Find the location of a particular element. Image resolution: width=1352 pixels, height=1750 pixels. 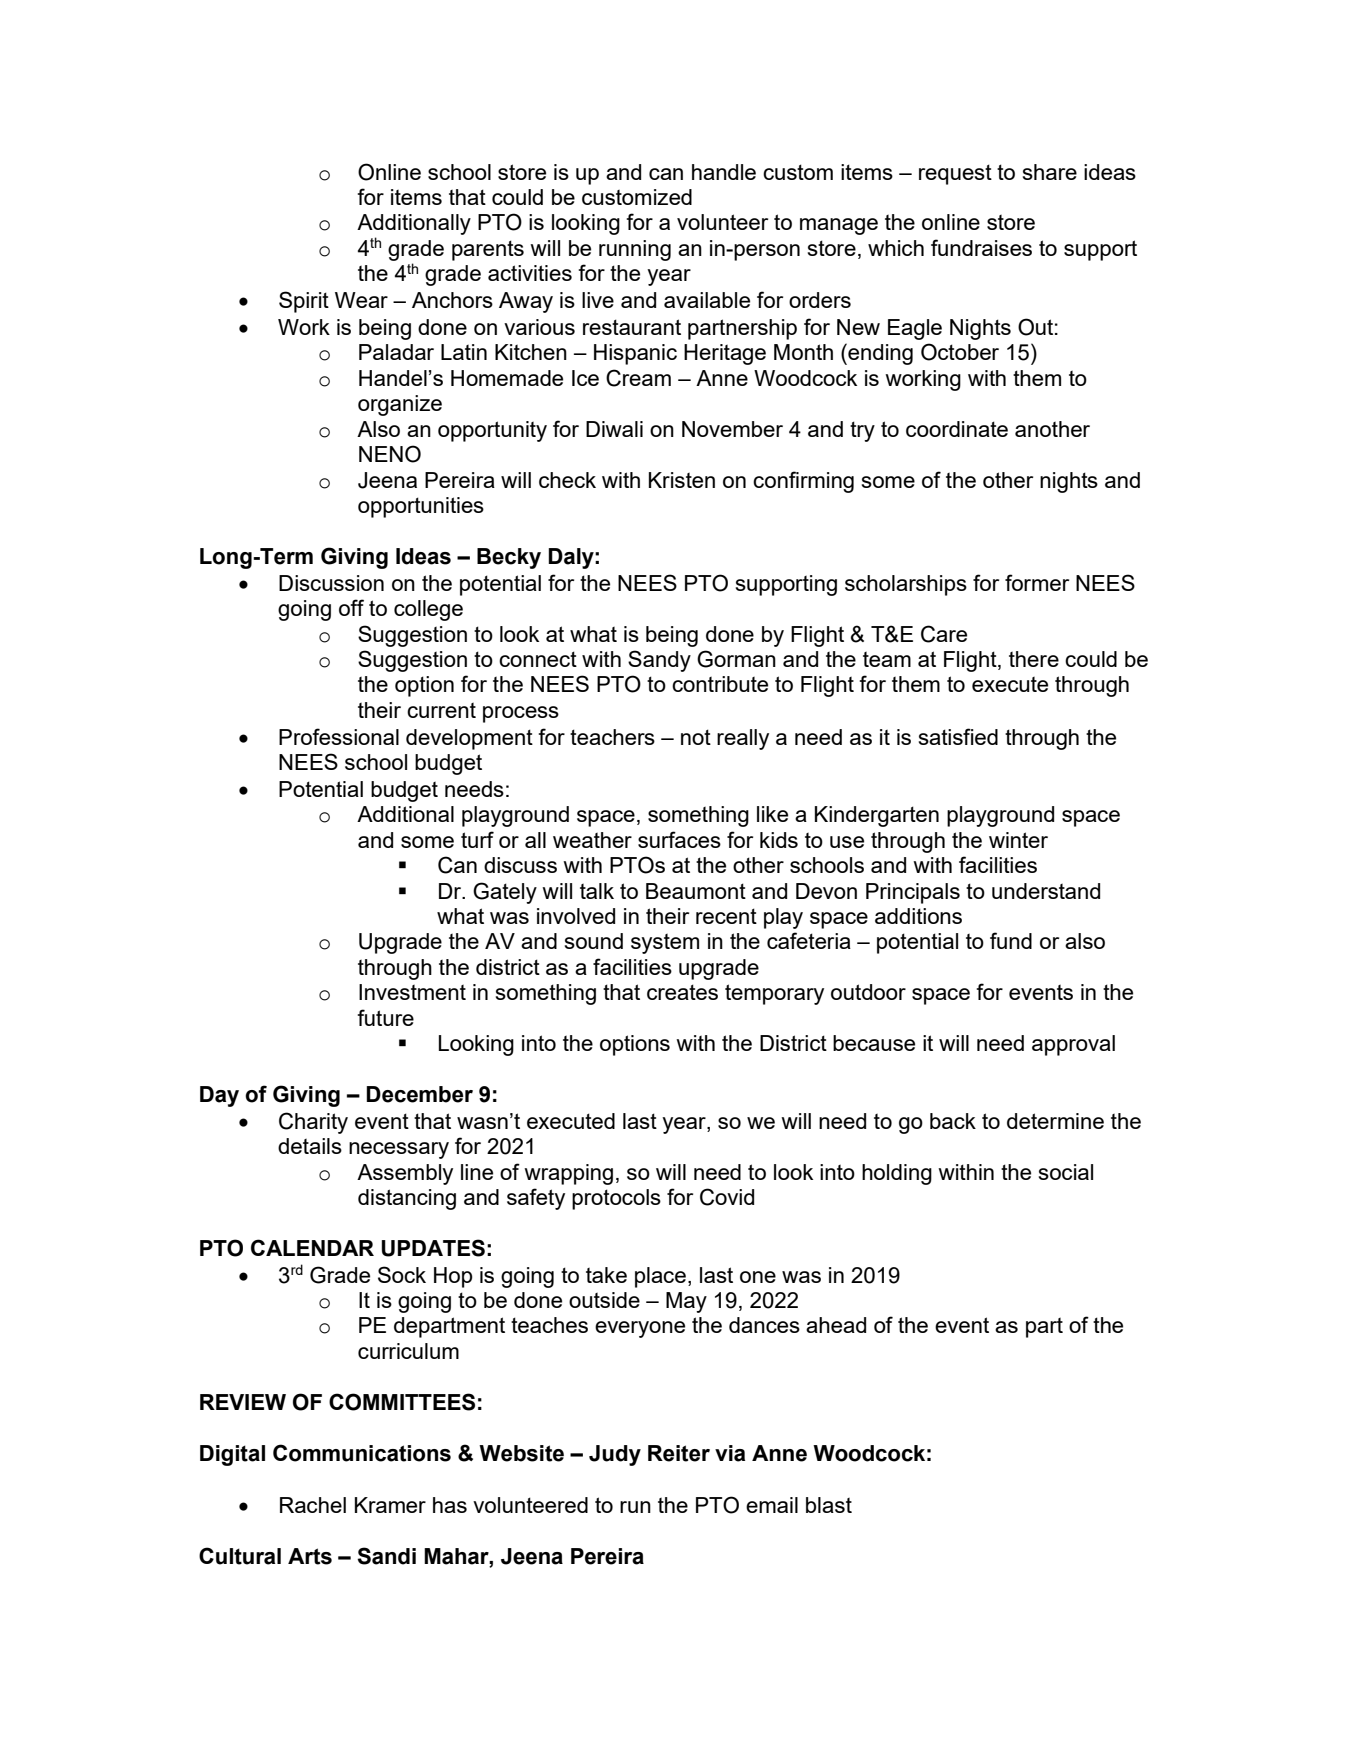

Sandy is located at coordinates (659, 661).
